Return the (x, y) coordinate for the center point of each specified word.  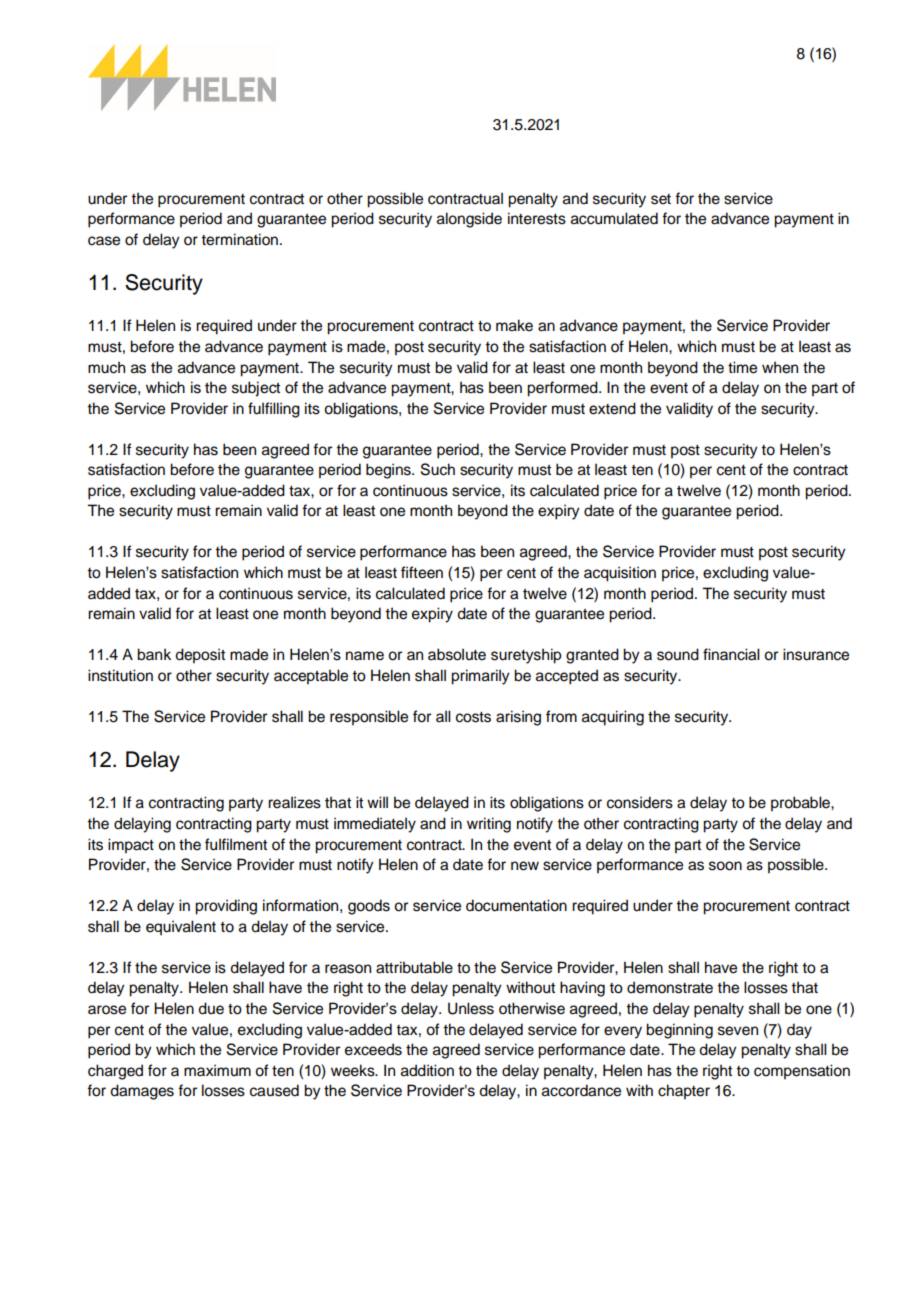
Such (438, 469)
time (742, 367)
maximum (217, 1070)
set (661, 199)
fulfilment (236, 844)
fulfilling (274, 410)
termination (239, 239)
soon (725, 866)
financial (731, 654)
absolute (457, 654)
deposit (200, 656)
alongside (469, 220)
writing (489, 825)
